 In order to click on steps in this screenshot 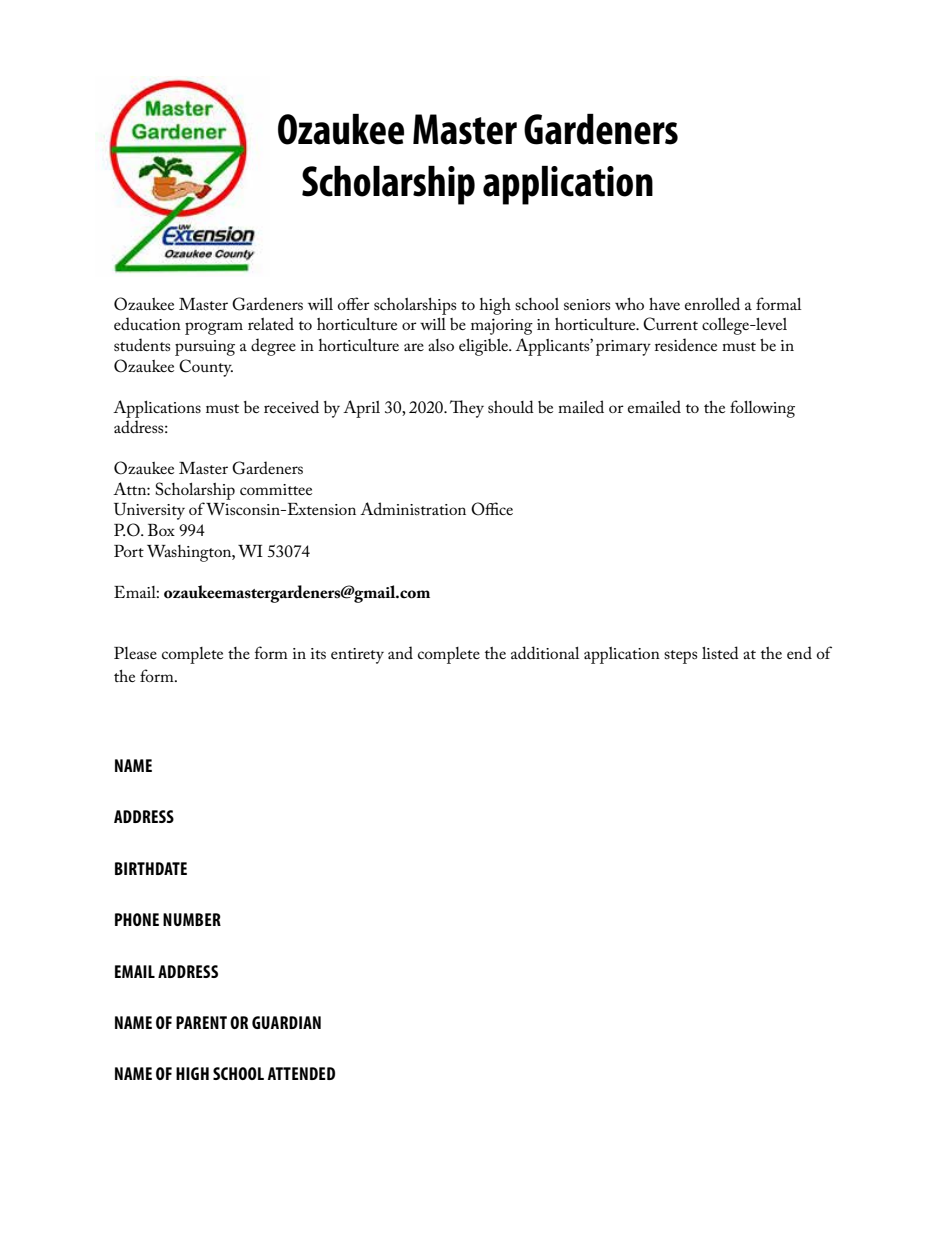, I will do `click(680, 657)`.
